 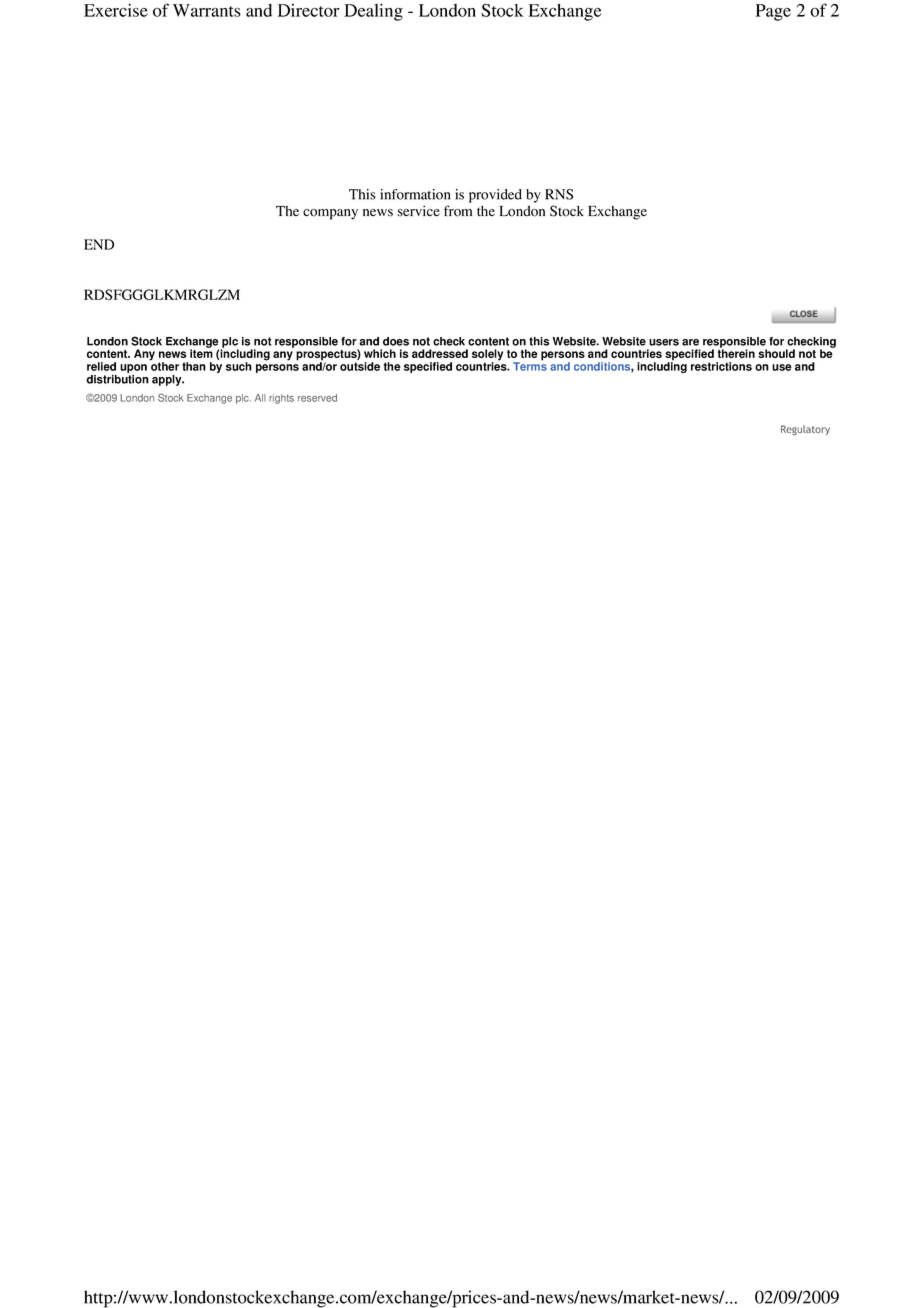 What do you see at coordinates (559, 194) in the document?
I see `RNS` at bounding box center [559, 194].
